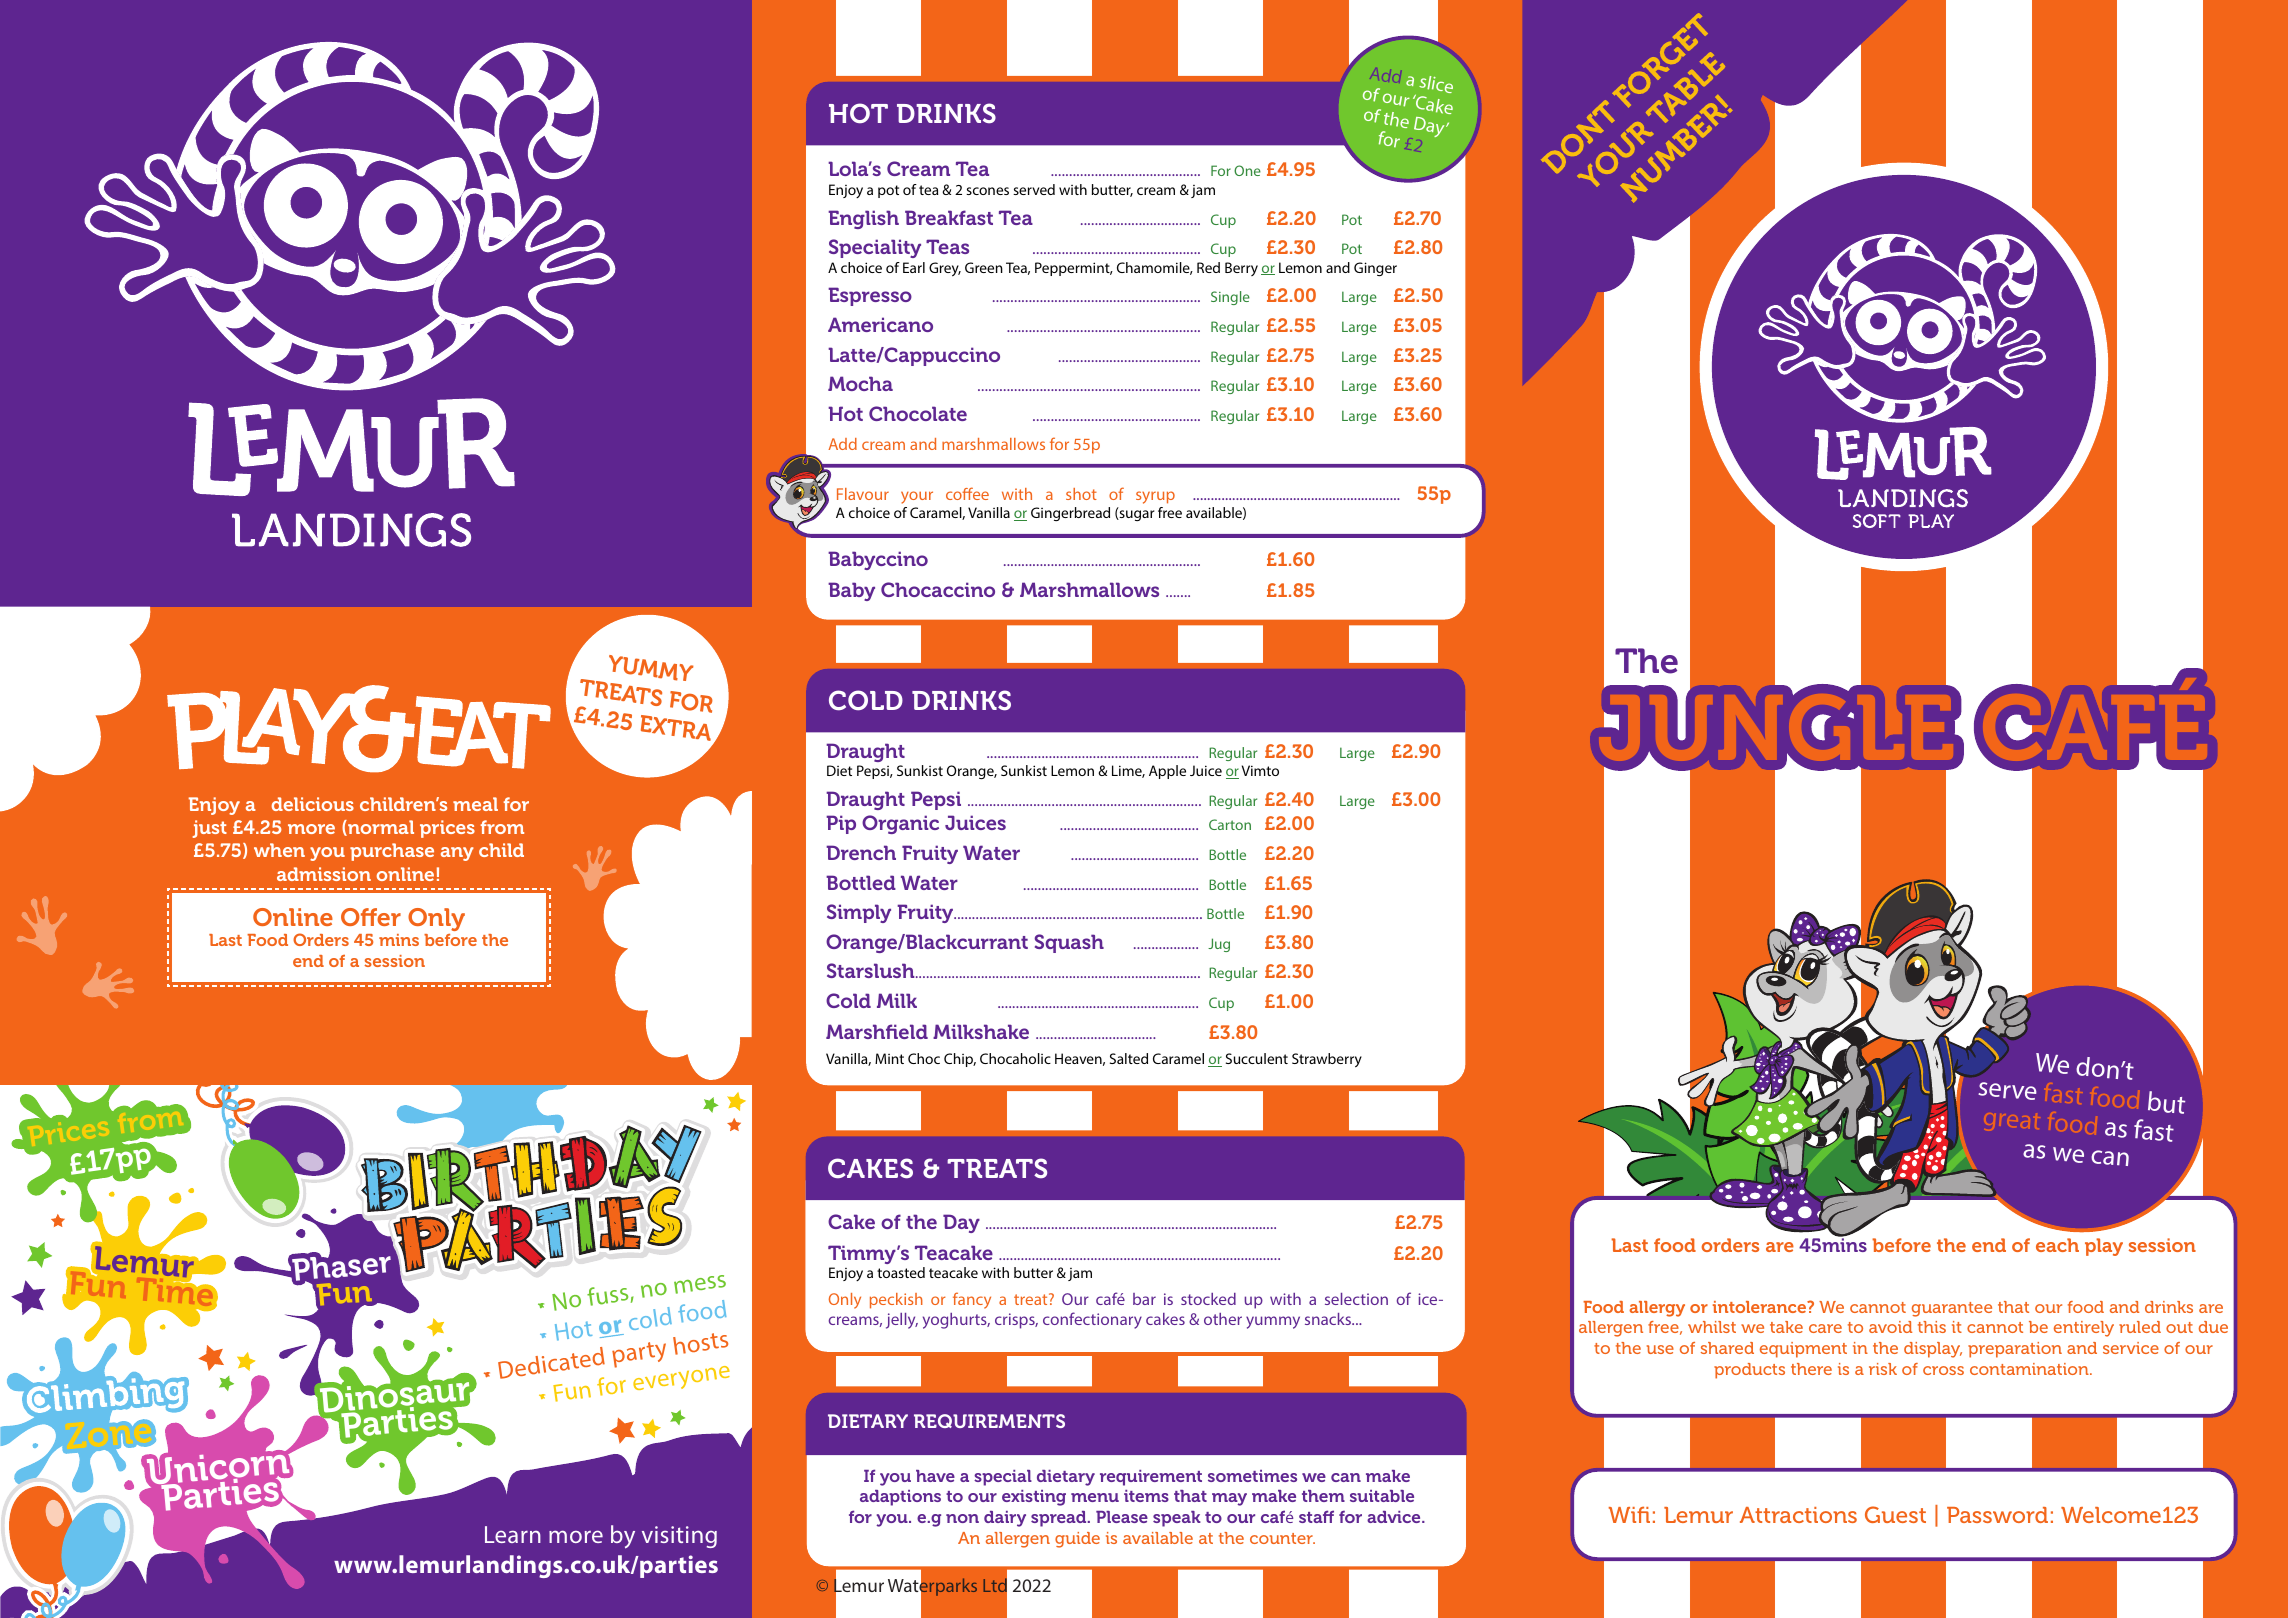 Image resolution: width=2288 pixels, height=1618 pixels. Describe the element at coordinates (1230, 824) in the screenshot. I see `Carton` at that location.
